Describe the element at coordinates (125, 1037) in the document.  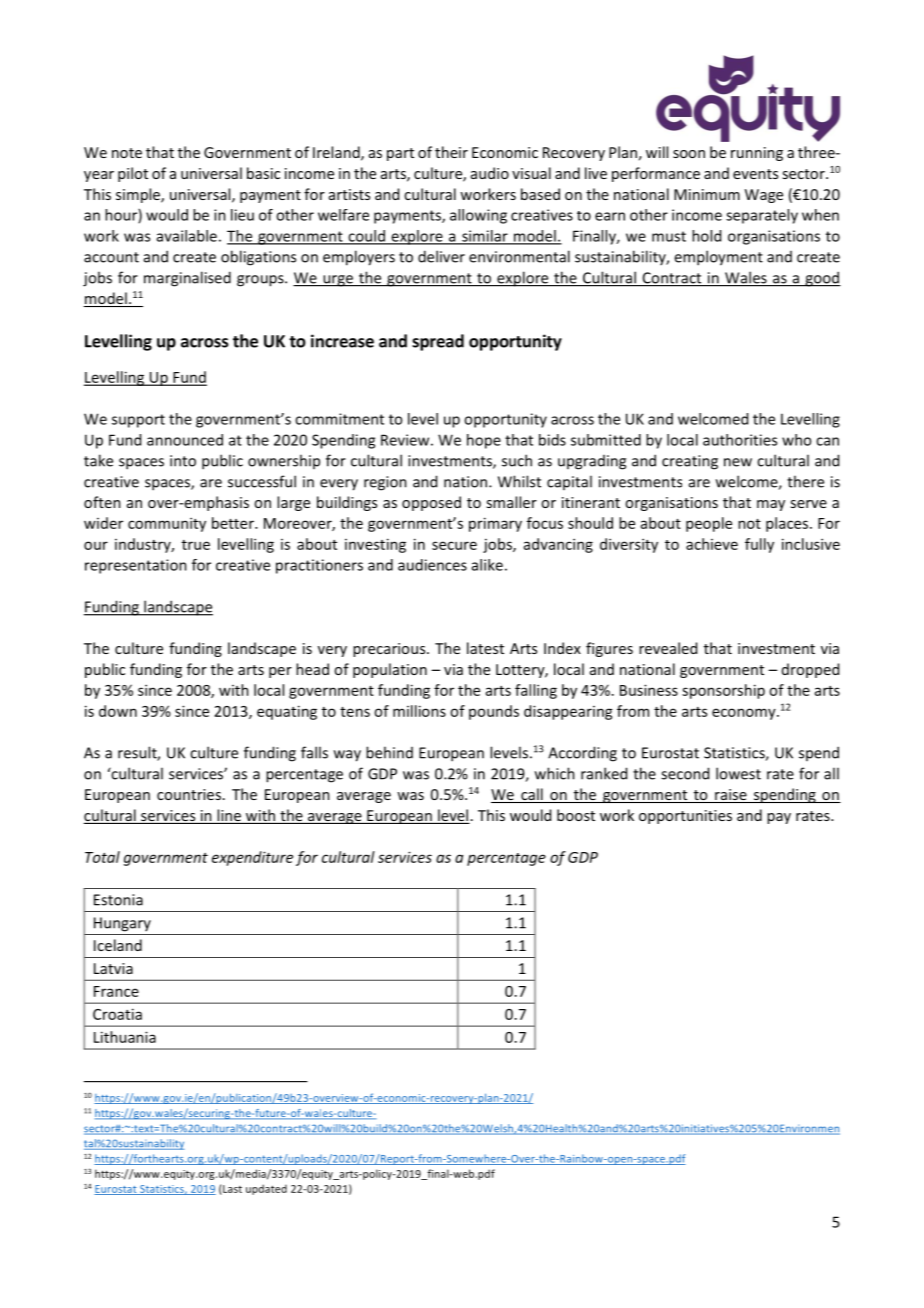
I see `Lithuania` at that location.
